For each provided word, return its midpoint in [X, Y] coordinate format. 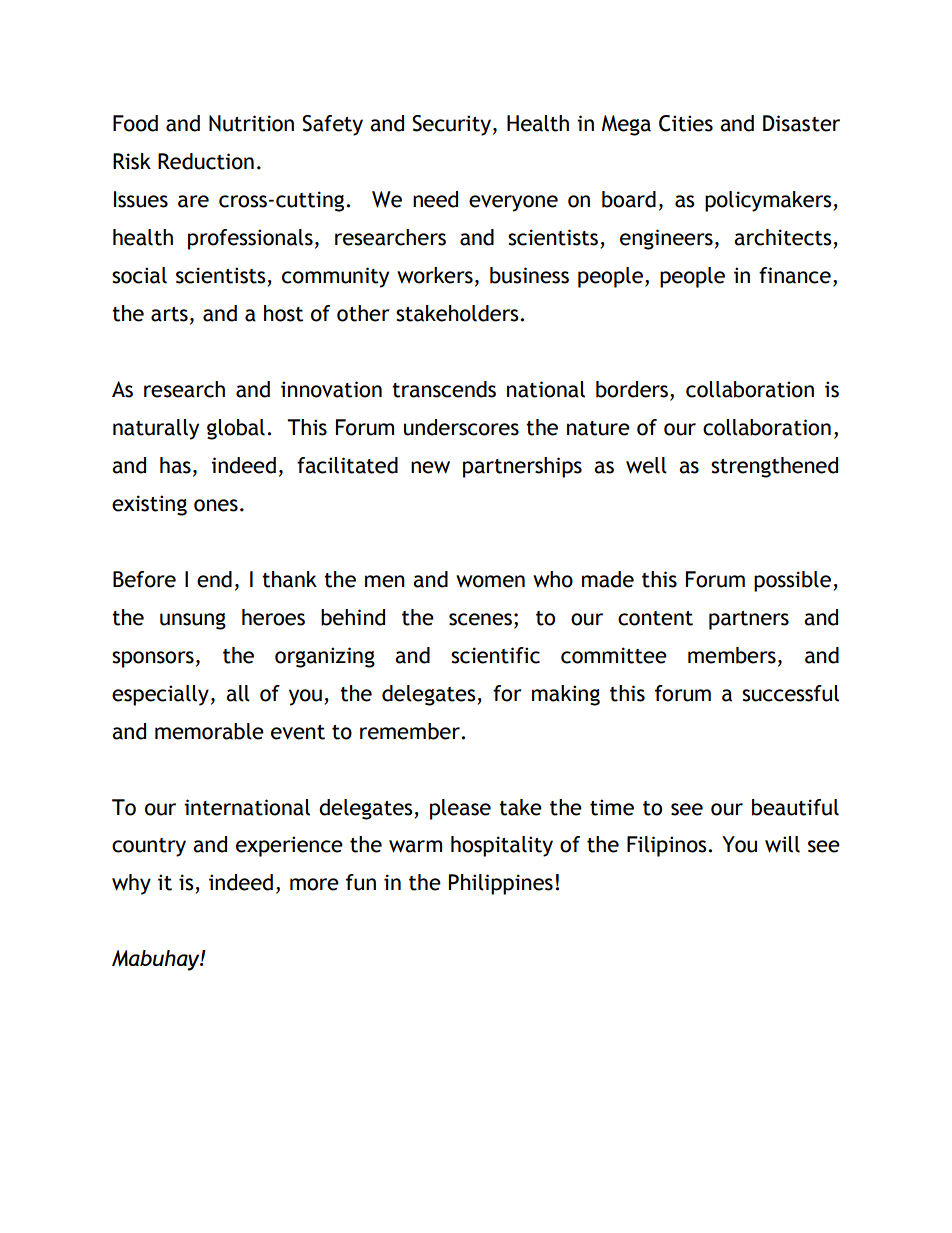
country [149, 847]
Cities [686, 123]
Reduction [206, 161]
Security [451, 125]
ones [216, 505]
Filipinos [668, 846]
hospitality [502, 846]
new [430, 467]
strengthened [774, 467]
